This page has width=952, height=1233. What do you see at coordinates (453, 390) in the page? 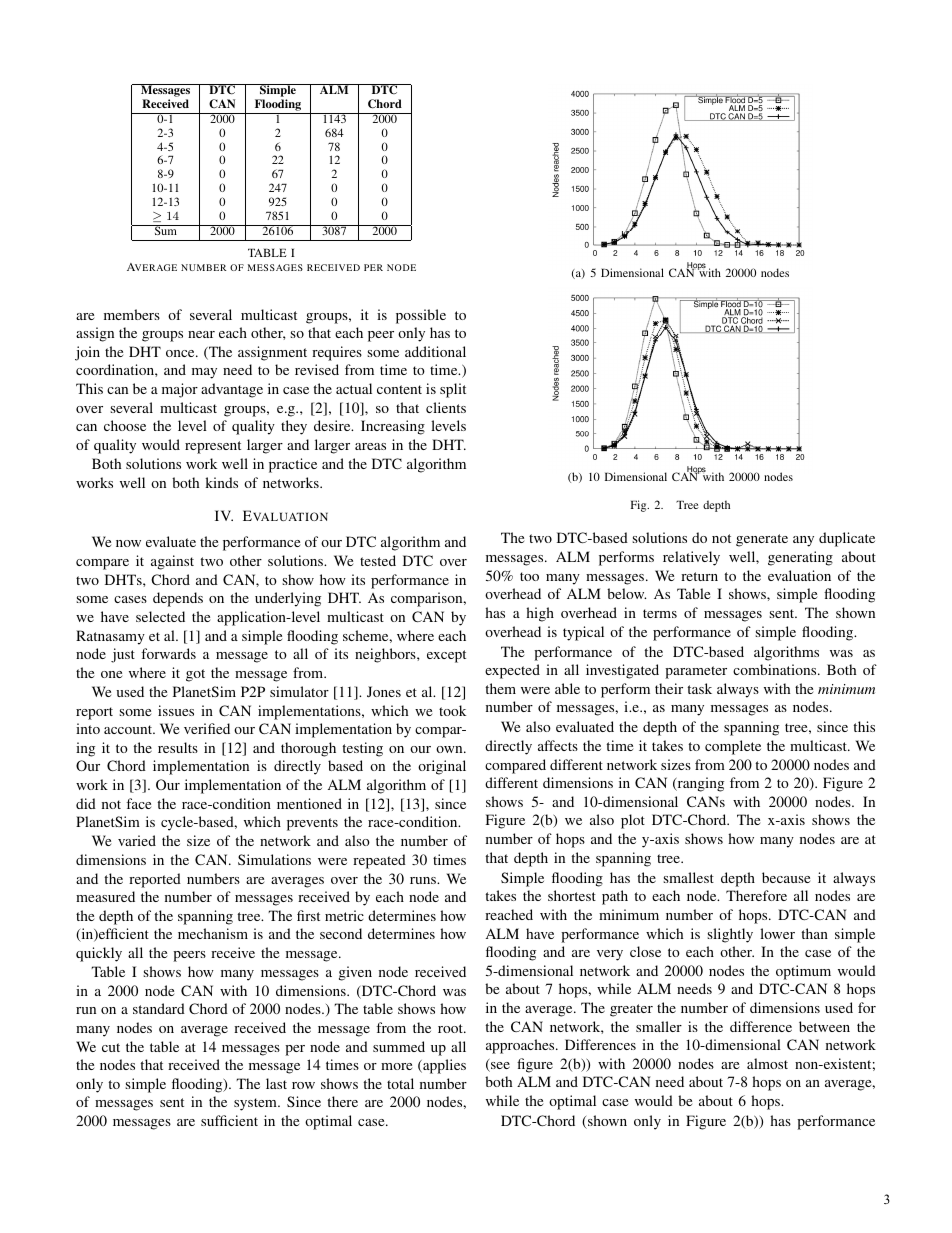
I see `split` at bounding box center [453, 390].
